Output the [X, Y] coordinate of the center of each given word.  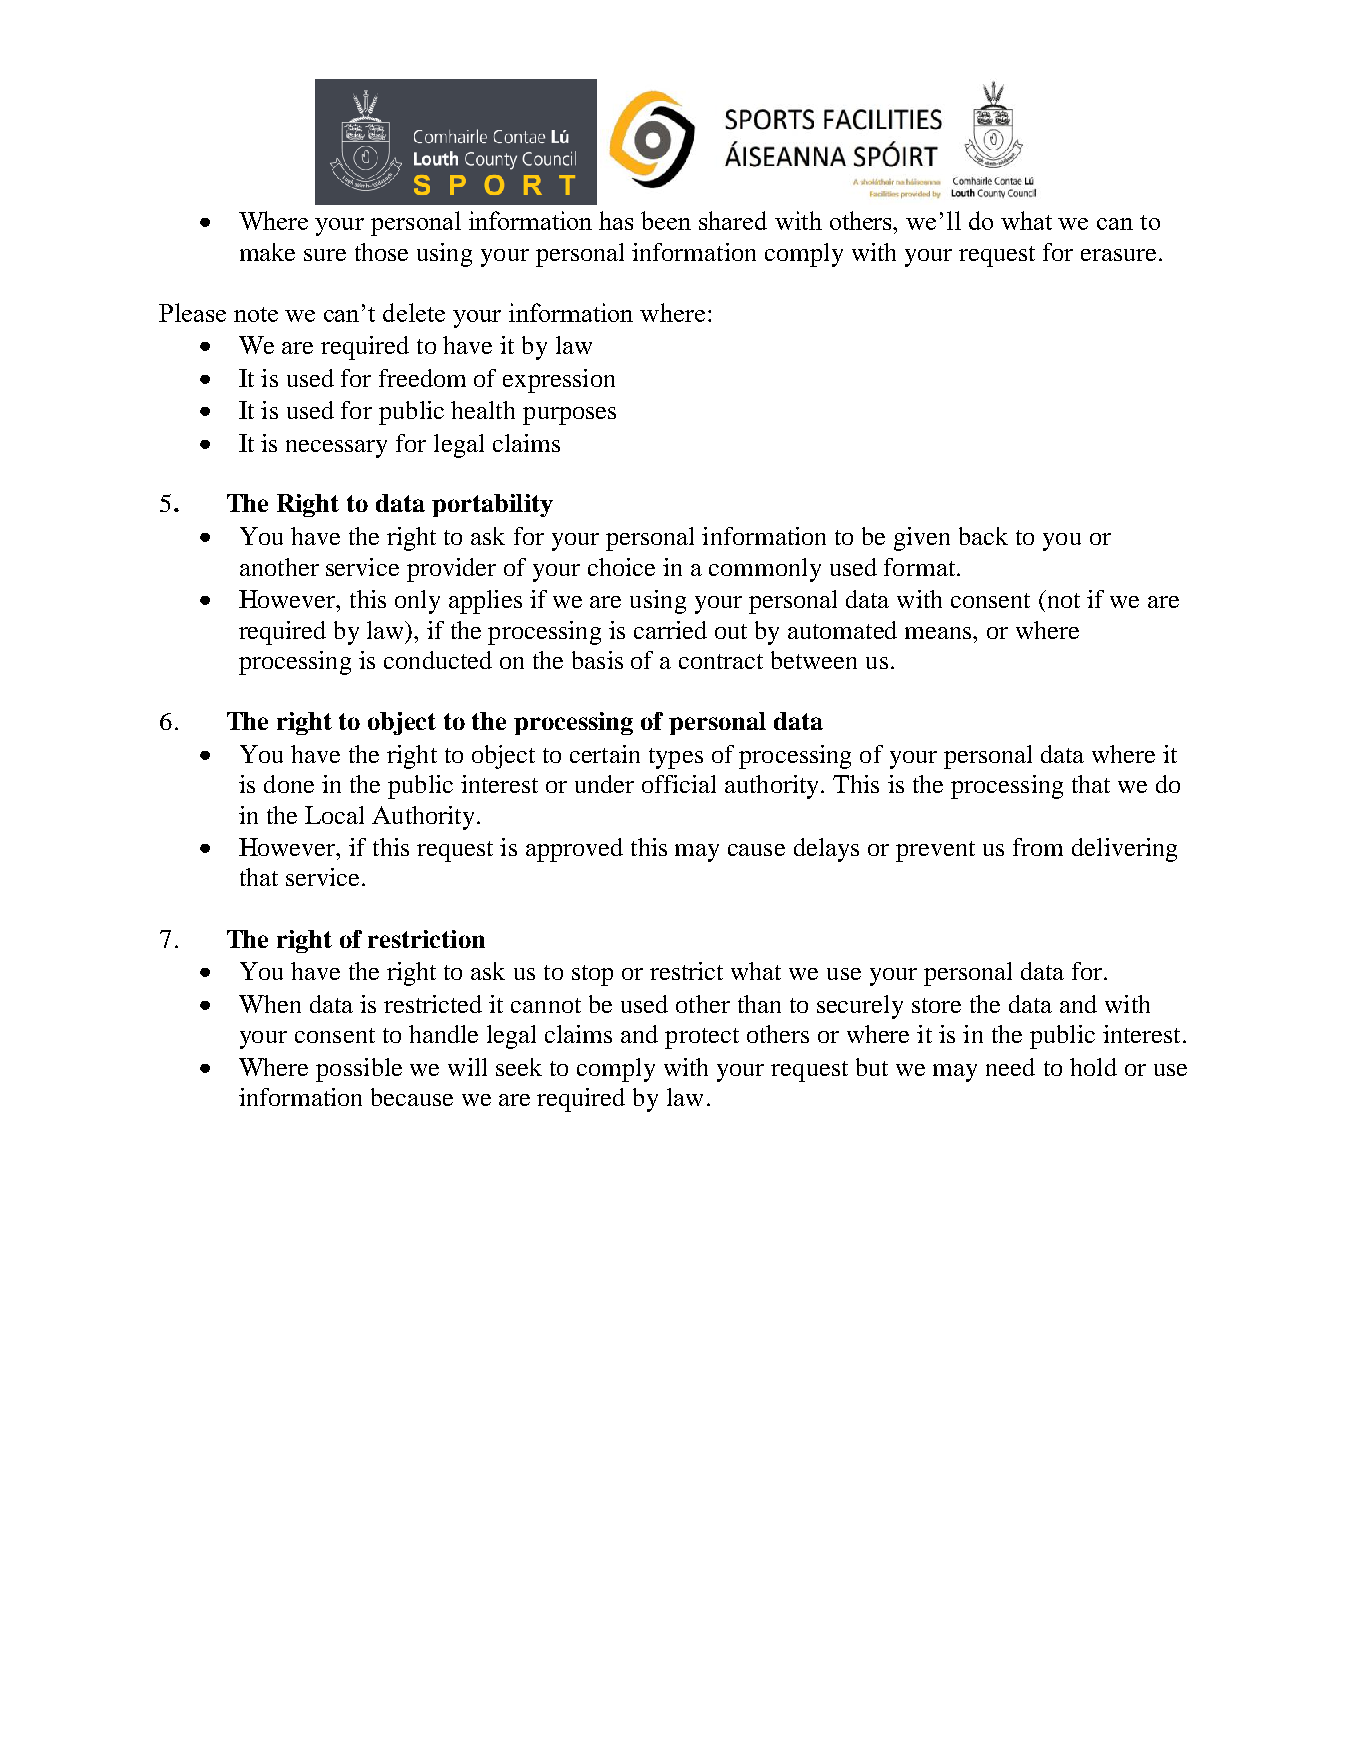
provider [451, 570]
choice [621, 567]
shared [733, 220]
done [289, 784]
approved [574, 850]
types [676, 758]
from [1038, 847]
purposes [569, 416]
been [666, 220]
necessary [336, 449]
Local [334, 815]
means [939, 633]
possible [359, 1070]
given [922, 539]
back [983, 536]
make [267, 252]
